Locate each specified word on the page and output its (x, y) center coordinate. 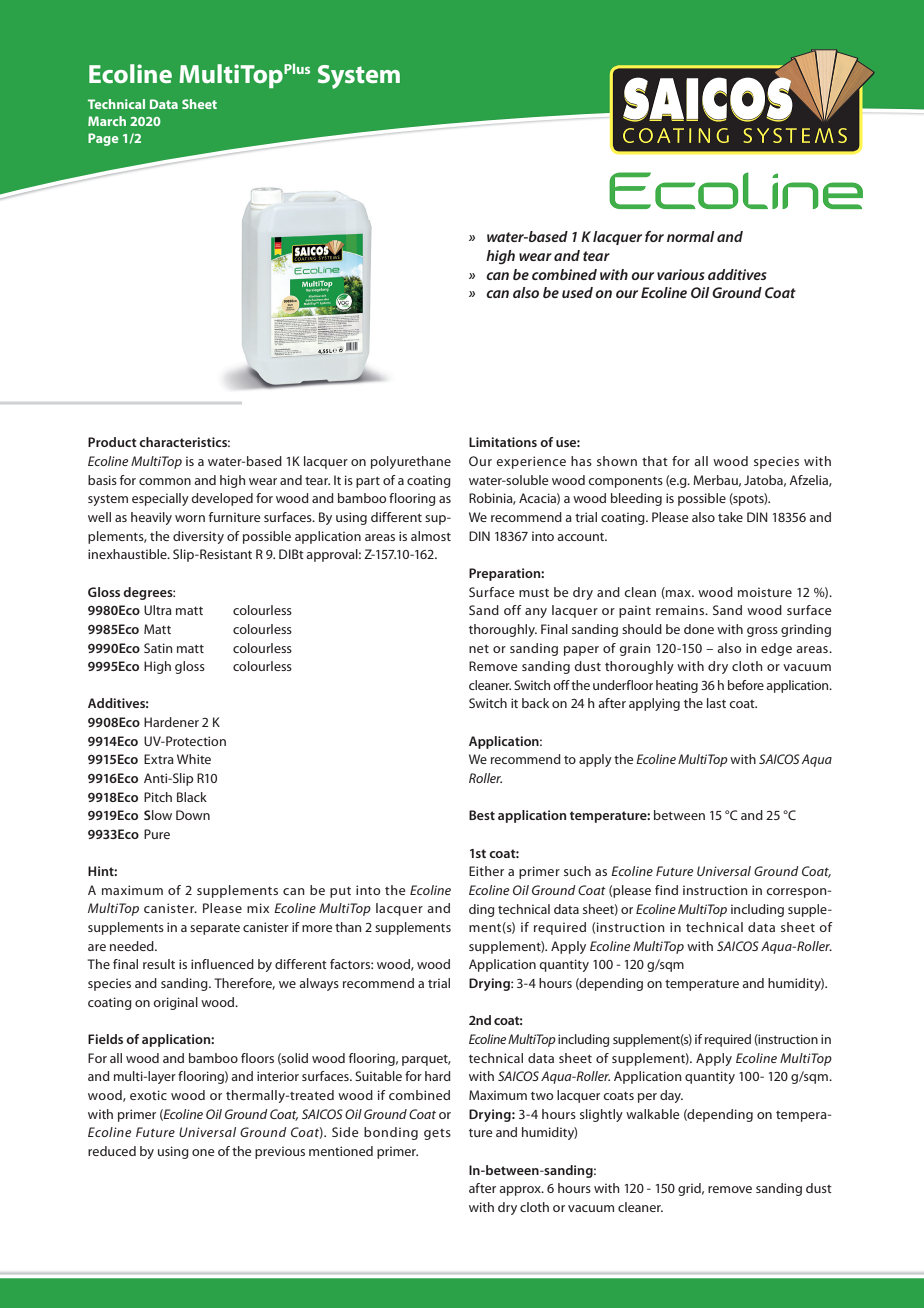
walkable (652, 1114)
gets (437, 1134)
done (699, 629)
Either (486, 871)
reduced (112, 1151)
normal (691, 236)
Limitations (503, 442)
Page (103, 139)
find (666, 890)
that (655, 461)
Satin (158, 648)
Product (112, 442)
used (577, 292)
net (479, 649)
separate (215, 929)
